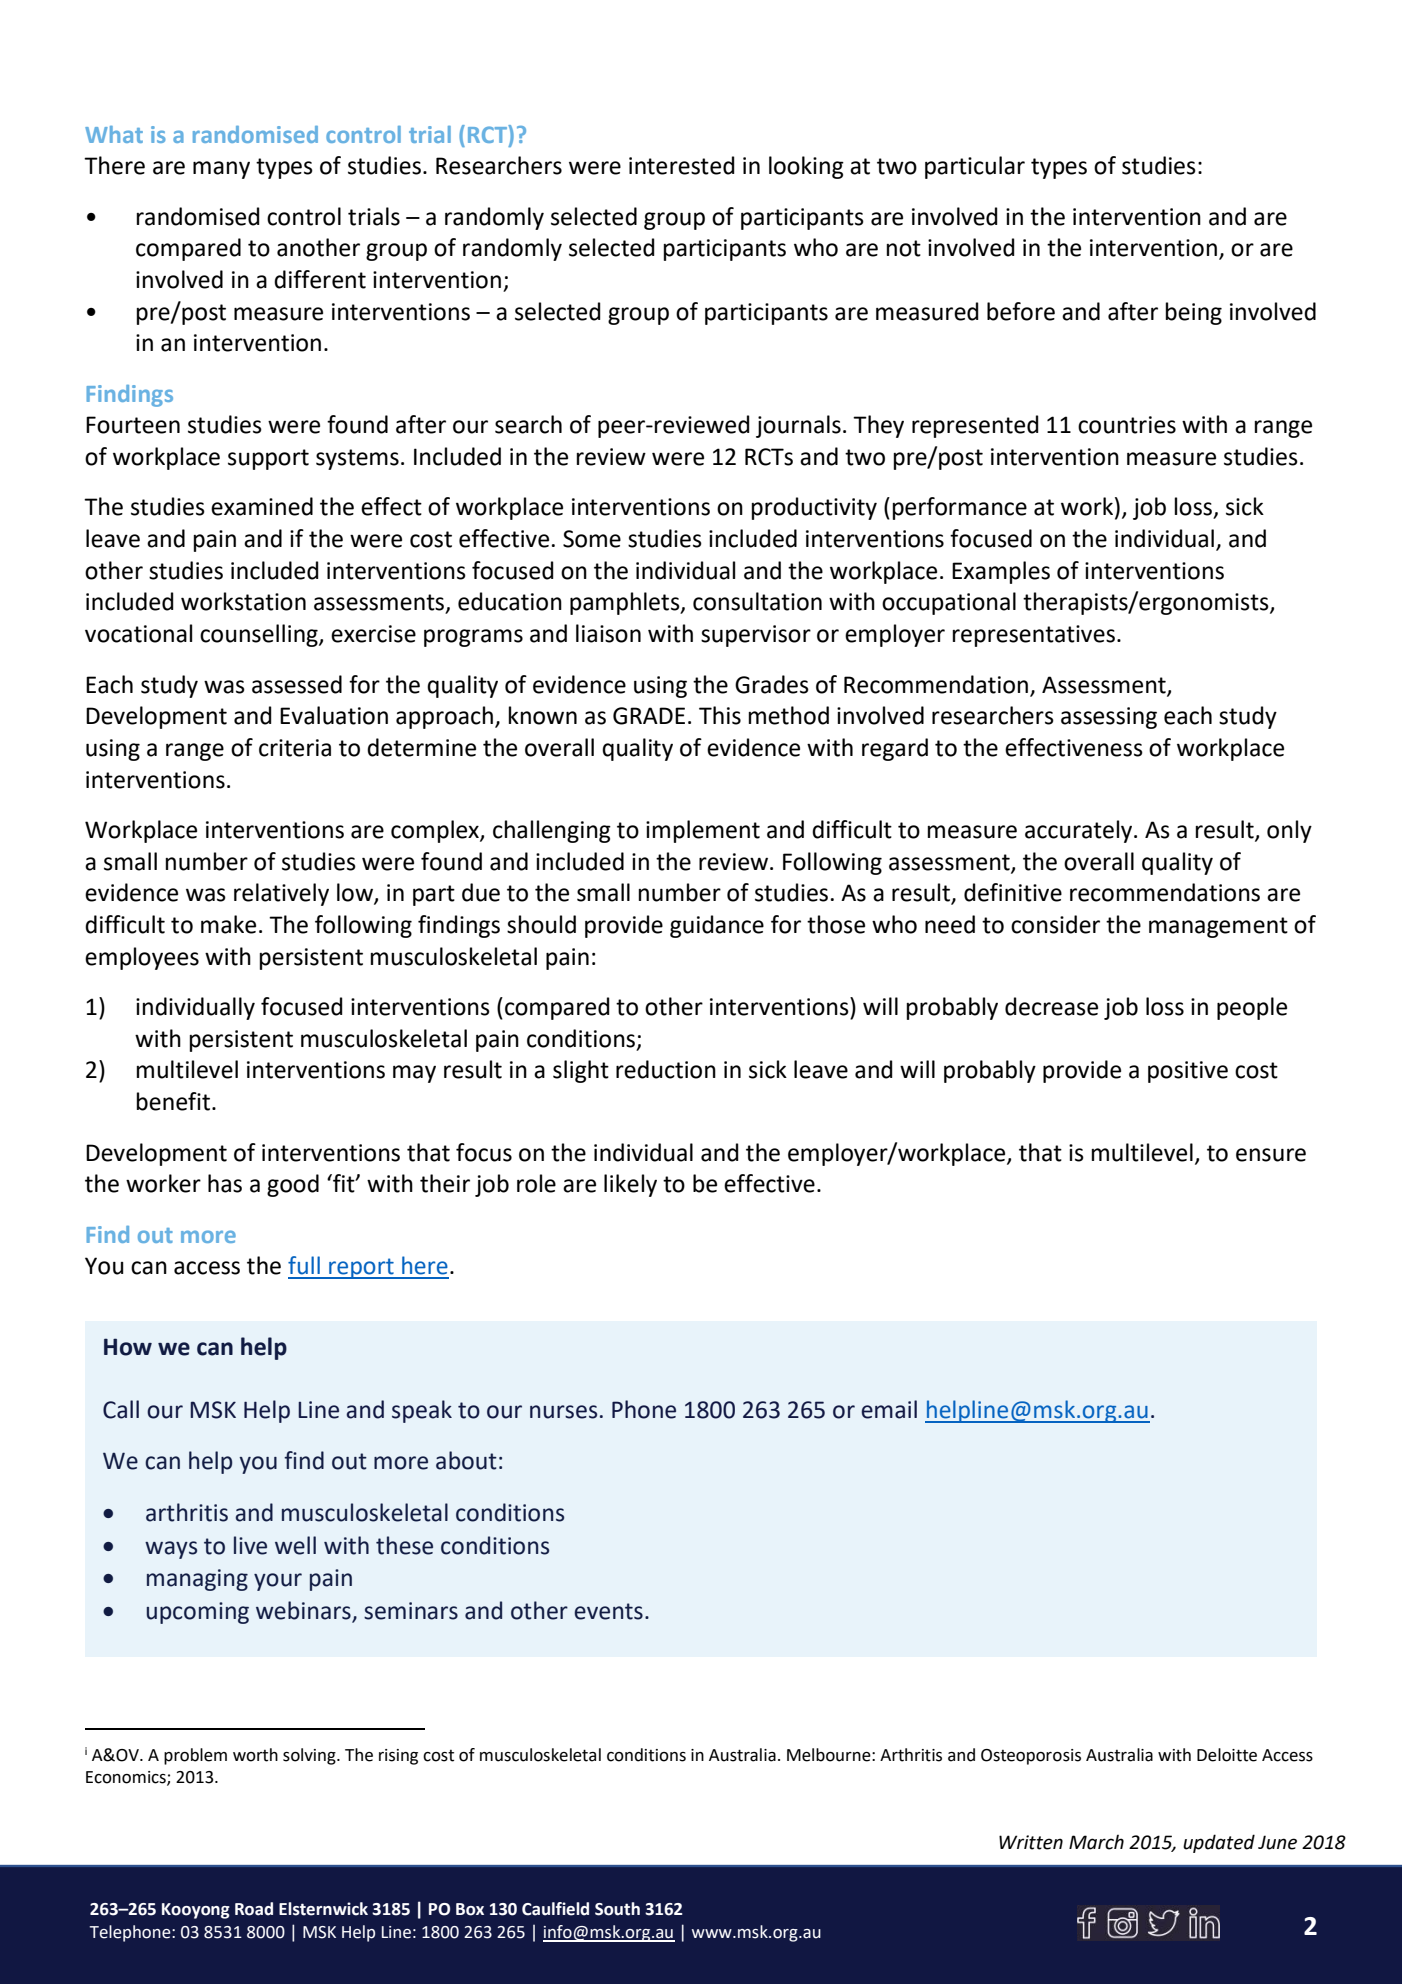 Image resolution: width=1402 pixels, height=1984 pixels. What do you see at coordinates (1194, 313) in the screenshot?
I see `being` at bounding box center [1194, 313].
